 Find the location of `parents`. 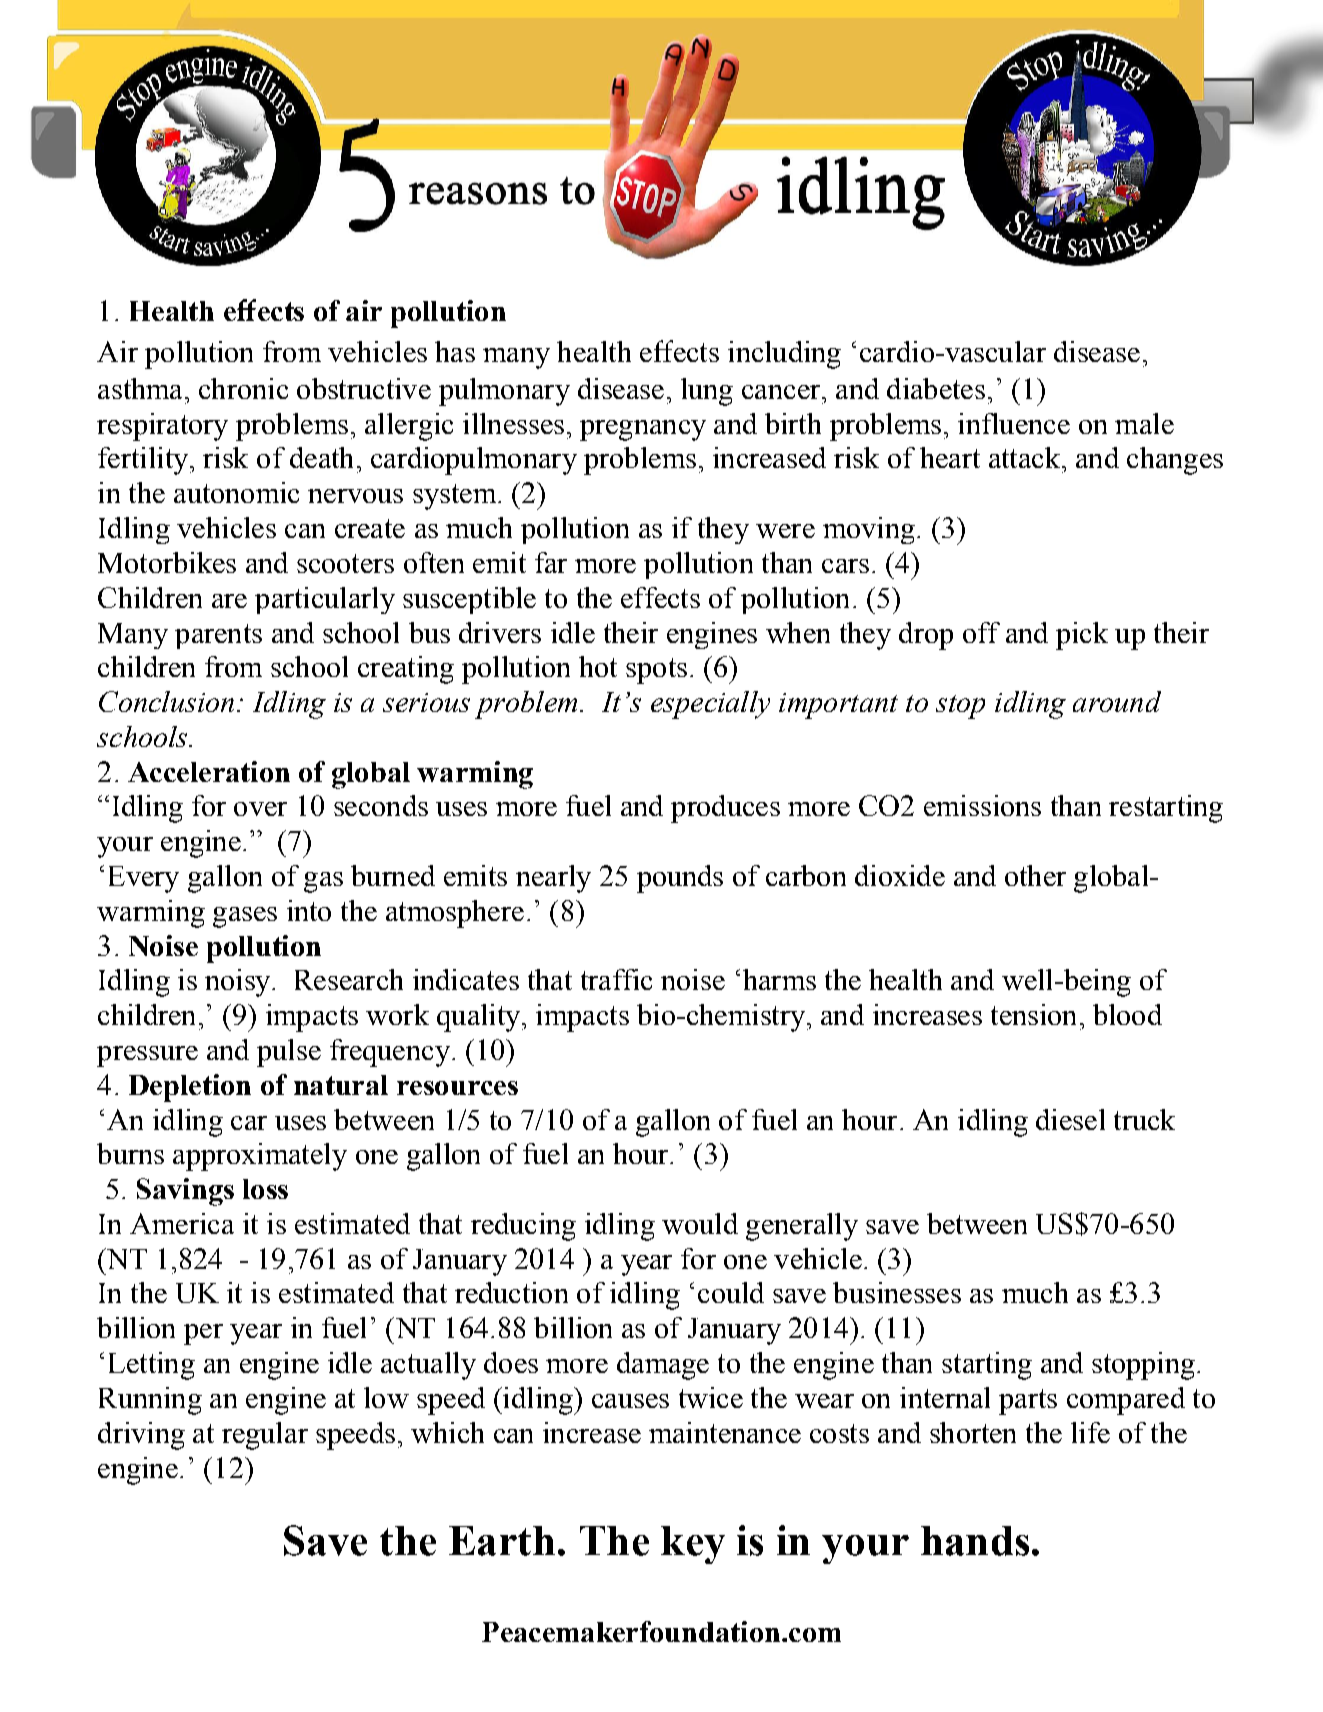

parents is located at coordinates (218, 636).
